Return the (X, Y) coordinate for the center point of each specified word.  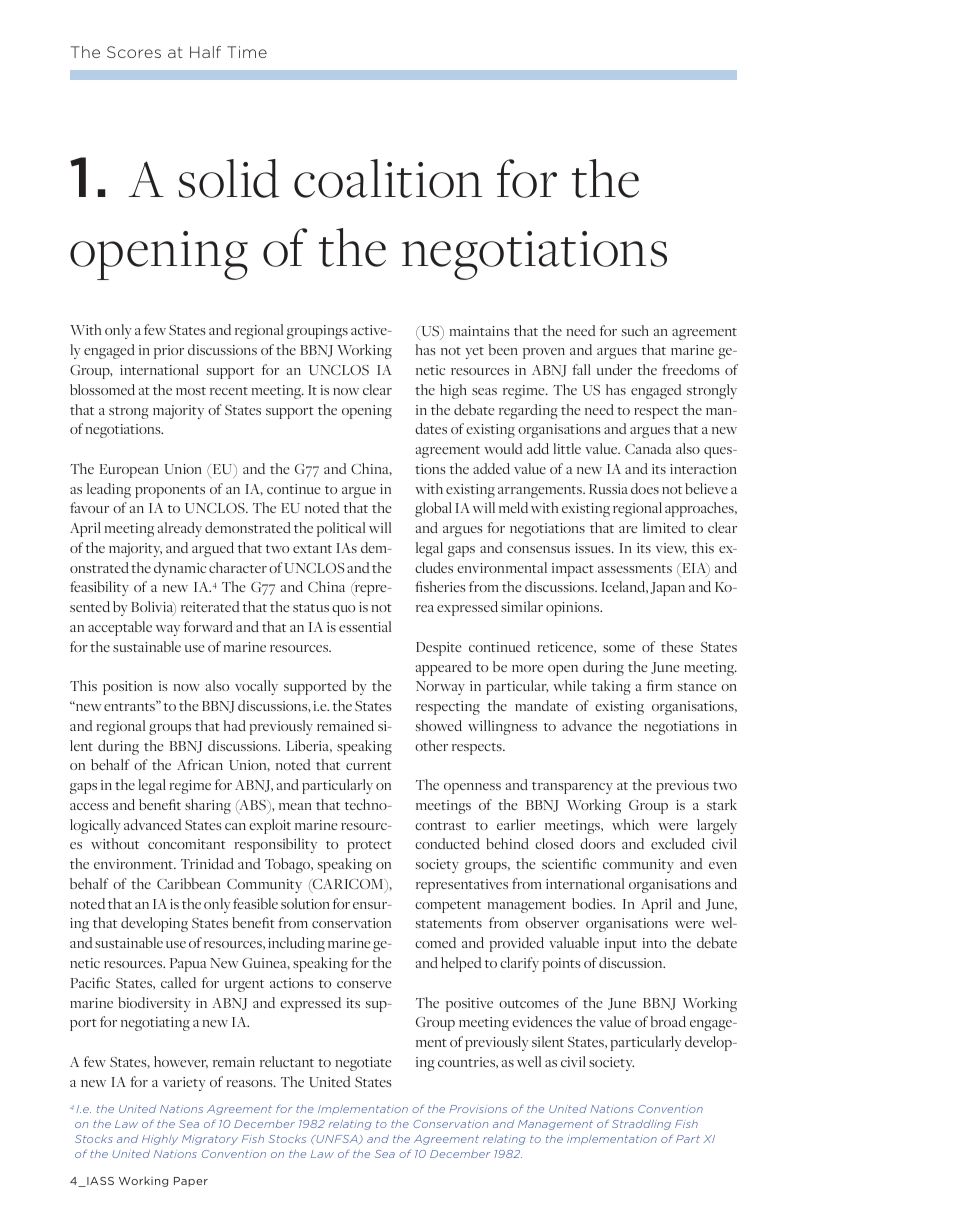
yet (474, 353)
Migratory (210, 1140)
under (614, 369)
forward (208, 626)
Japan (668, 589)
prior (169, 352)
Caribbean (189, 883)
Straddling (641, 1125)
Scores (134, 52)
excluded (678, 843)
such (635, 330)
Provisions (478, 1109)
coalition (388, 178)
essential (365, 626)
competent (448, 907)
